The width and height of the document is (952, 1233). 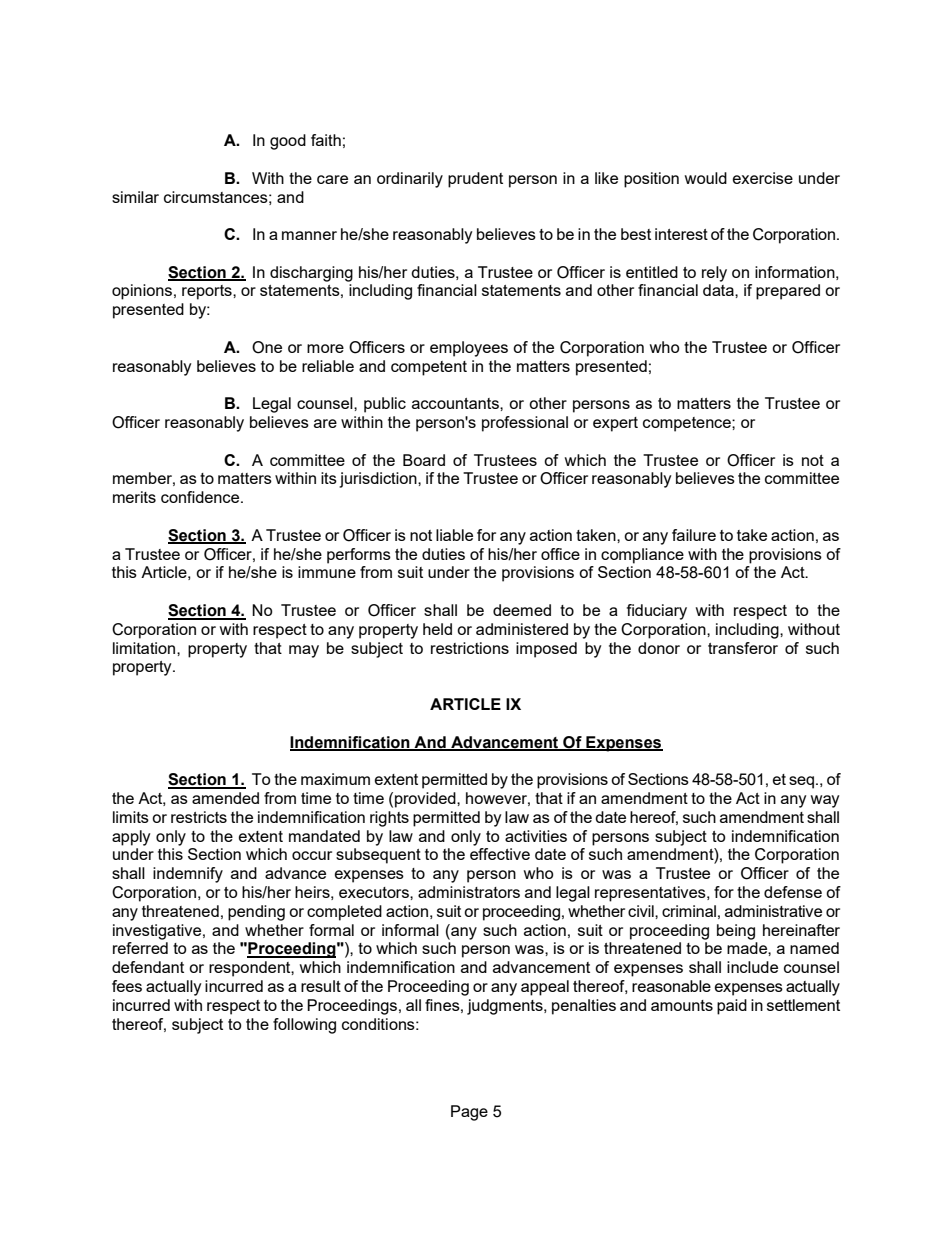 I want to click on accountants, so click(x=456, y=403).
